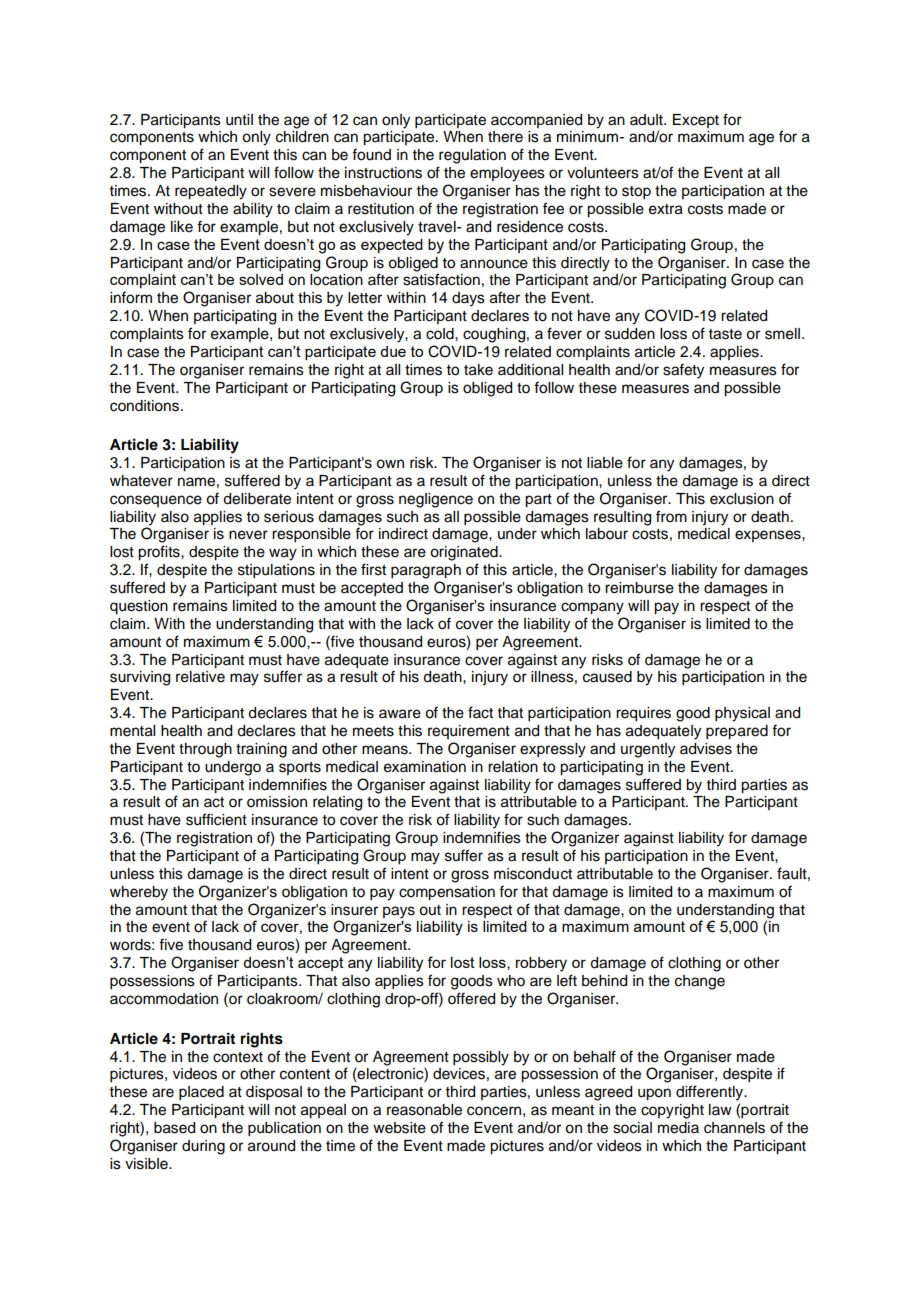 This screenshot has height=1308, width=924. I want to click on reimburse, so click(639, 588).
